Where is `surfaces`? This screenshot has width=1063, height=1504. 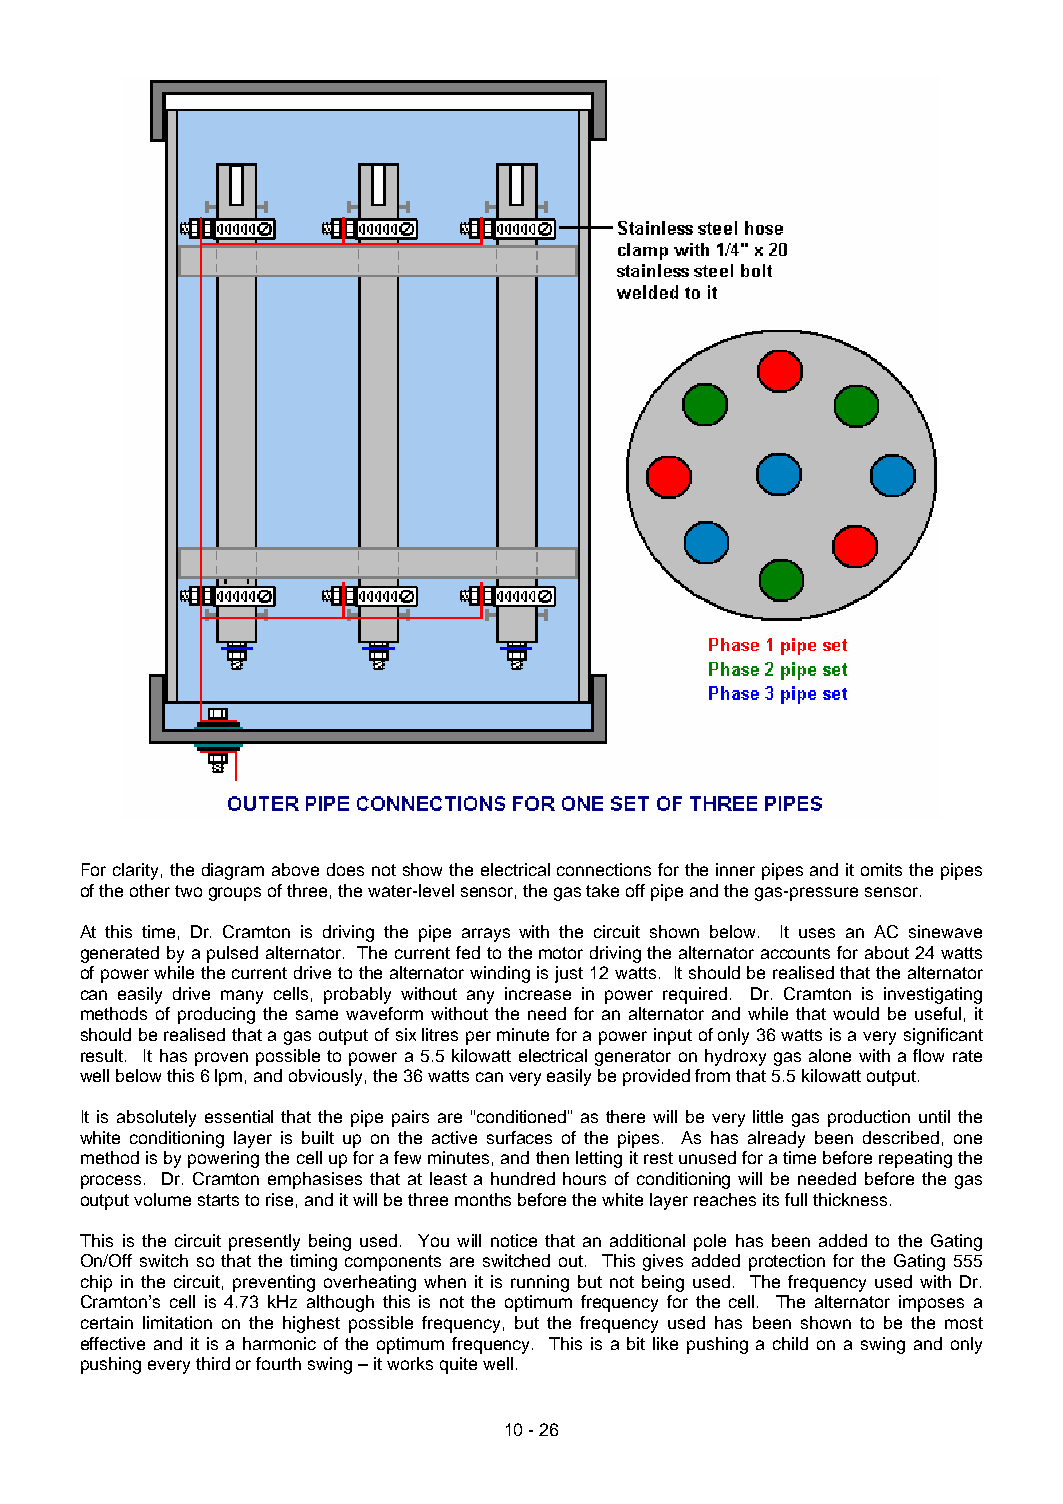 surfaces is located at coordinates (519, 1137).
